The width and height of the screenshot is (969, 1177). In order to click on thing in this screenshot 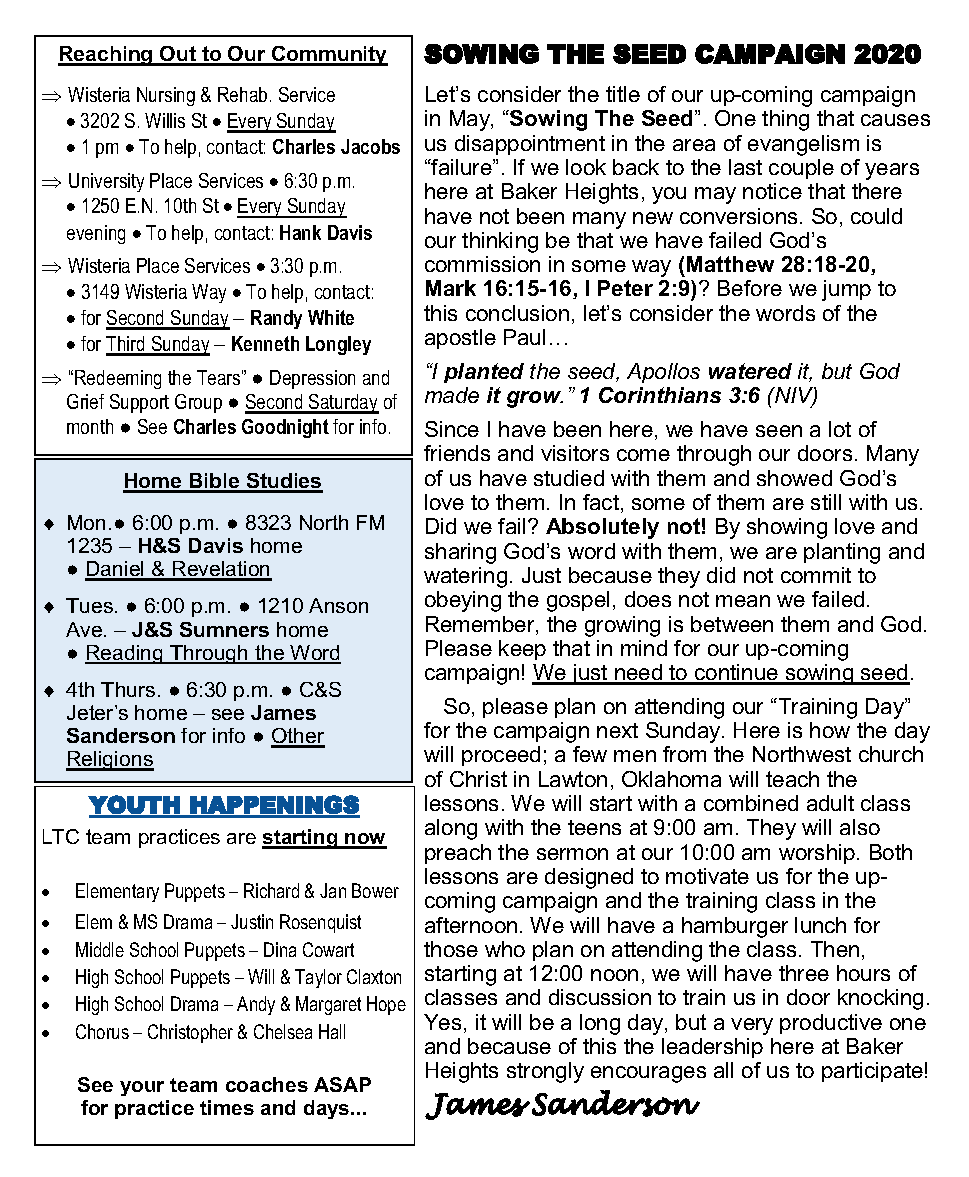, I will do `click(785, 120)`.
